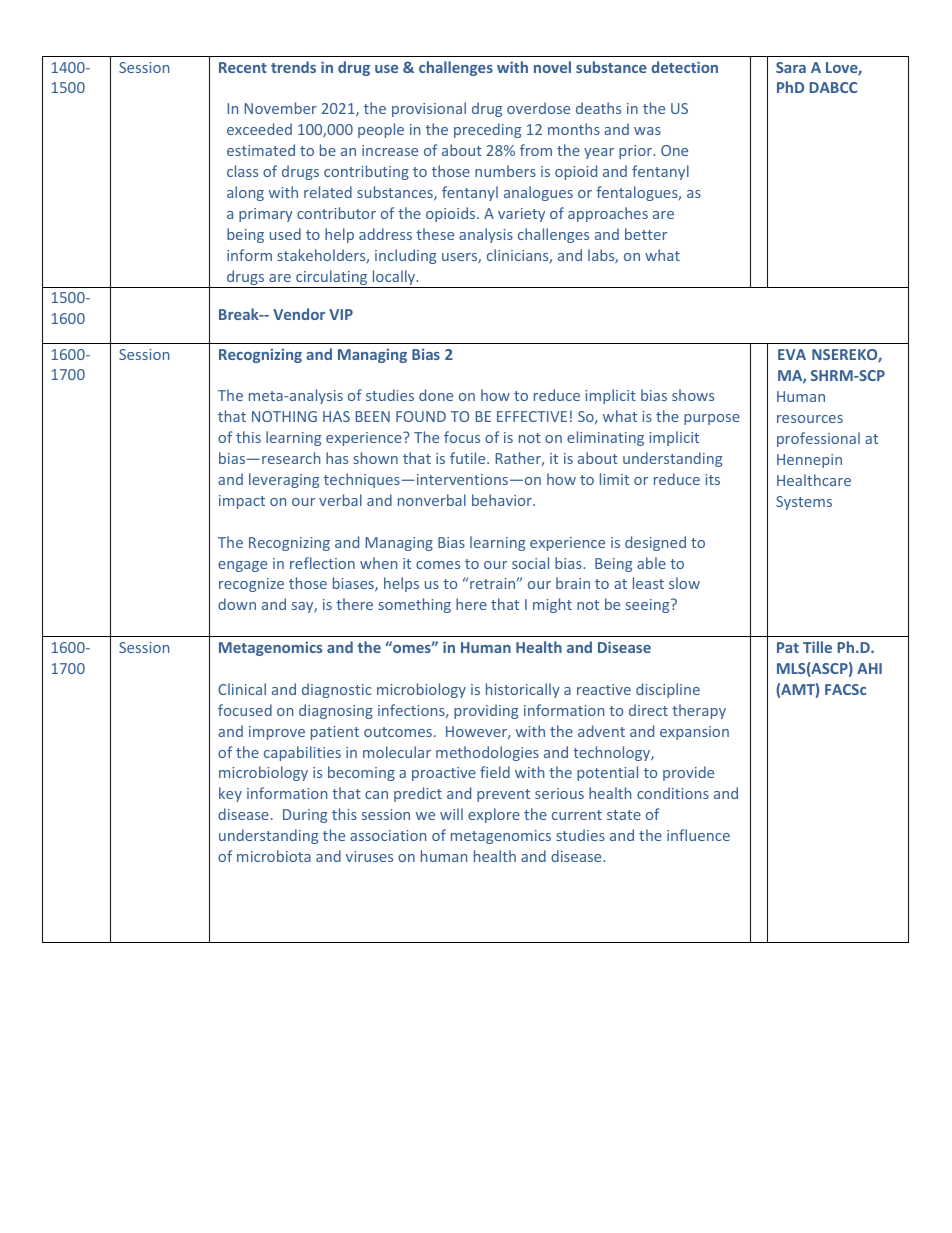 This screenshot has width=952, height=1233. What do you see at coordinates (698, 835) in the screenshot?
I see `influence` at bounding box center [698, 835].
